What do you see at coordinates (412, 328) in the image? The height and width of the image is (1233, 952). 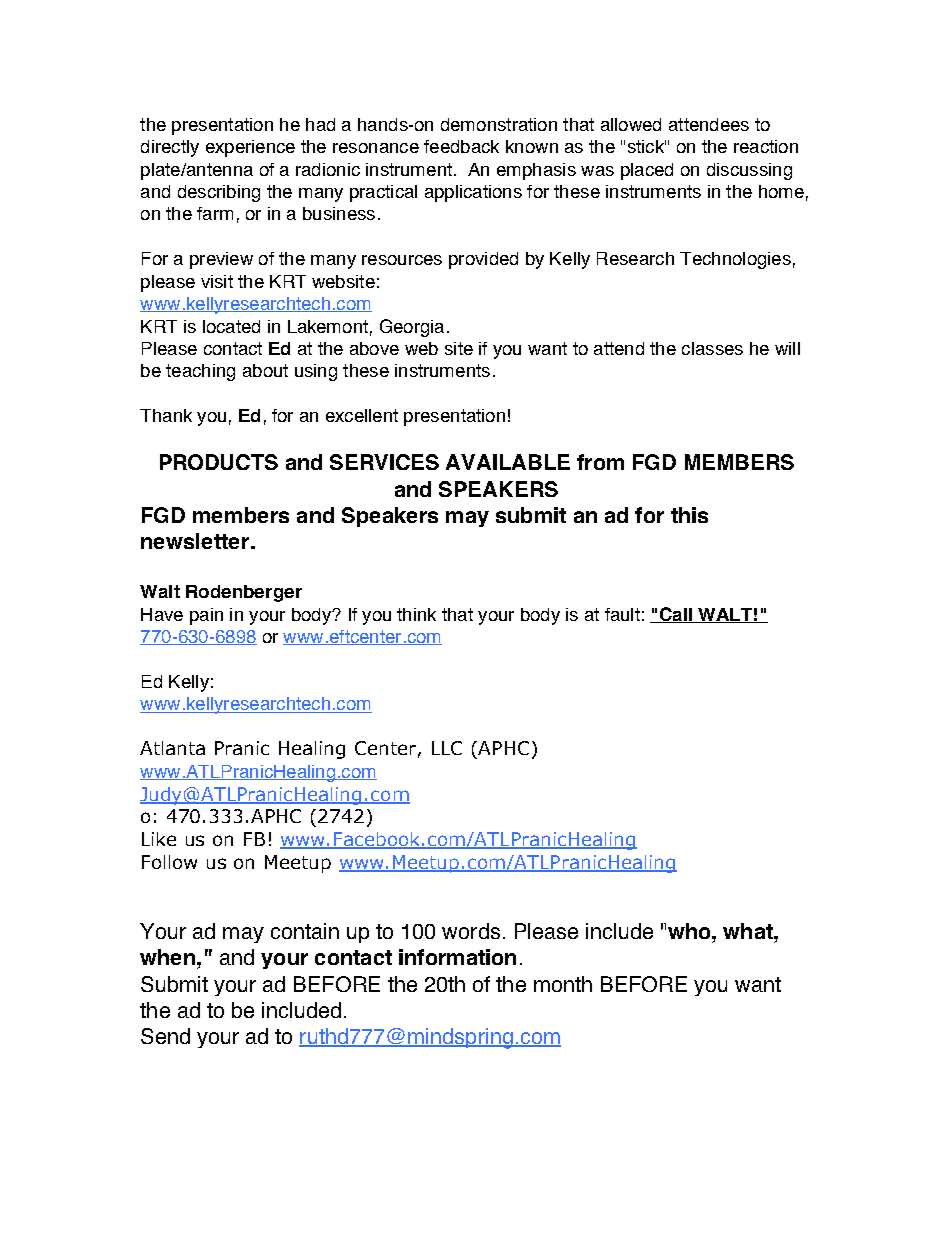 I see `Georgia` at bounding box center [412, 328].
